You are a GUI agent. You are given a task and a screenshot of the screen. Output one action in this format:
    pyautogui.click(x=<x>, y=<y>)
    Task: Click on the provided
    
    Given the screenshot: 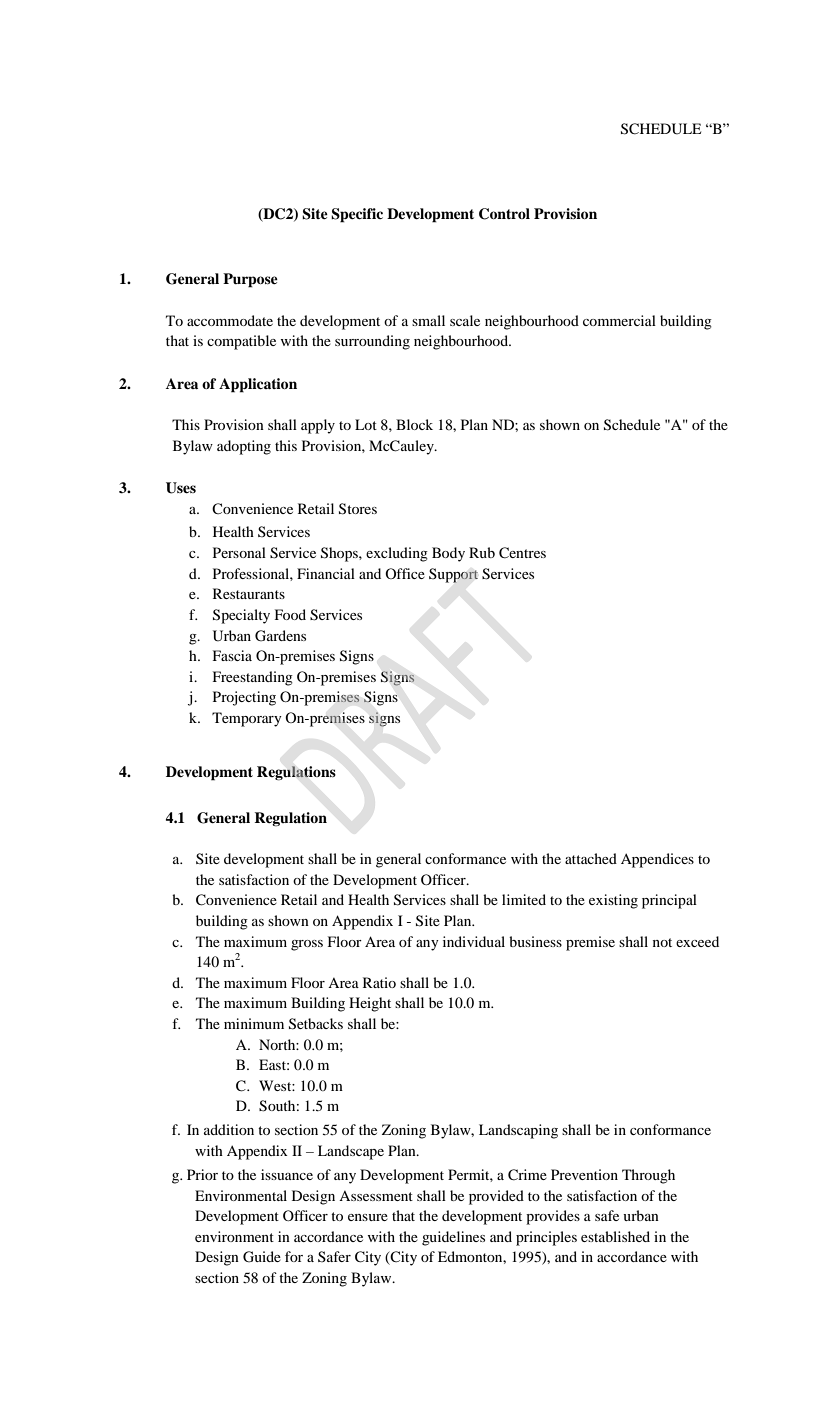 What is the action you would take?
    pyautogui.click(x=496, y=1197)
